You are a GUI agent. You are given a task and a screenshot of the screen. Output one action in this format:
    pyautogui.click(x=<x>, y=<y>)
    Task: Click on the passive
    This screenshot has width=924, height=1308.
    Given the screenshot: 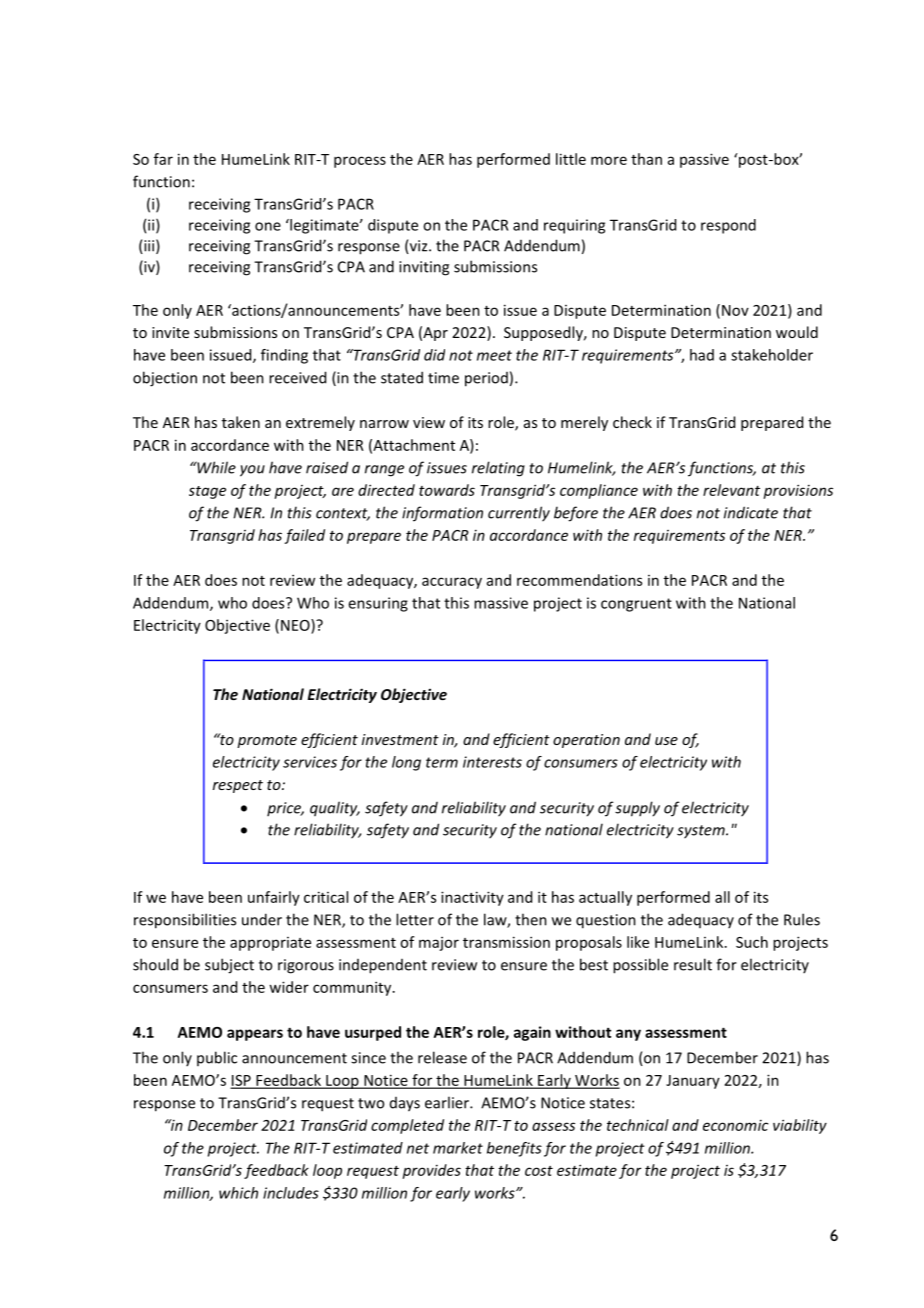 What is the action you would take?
    pyautogui.click(x=704, y=160)
